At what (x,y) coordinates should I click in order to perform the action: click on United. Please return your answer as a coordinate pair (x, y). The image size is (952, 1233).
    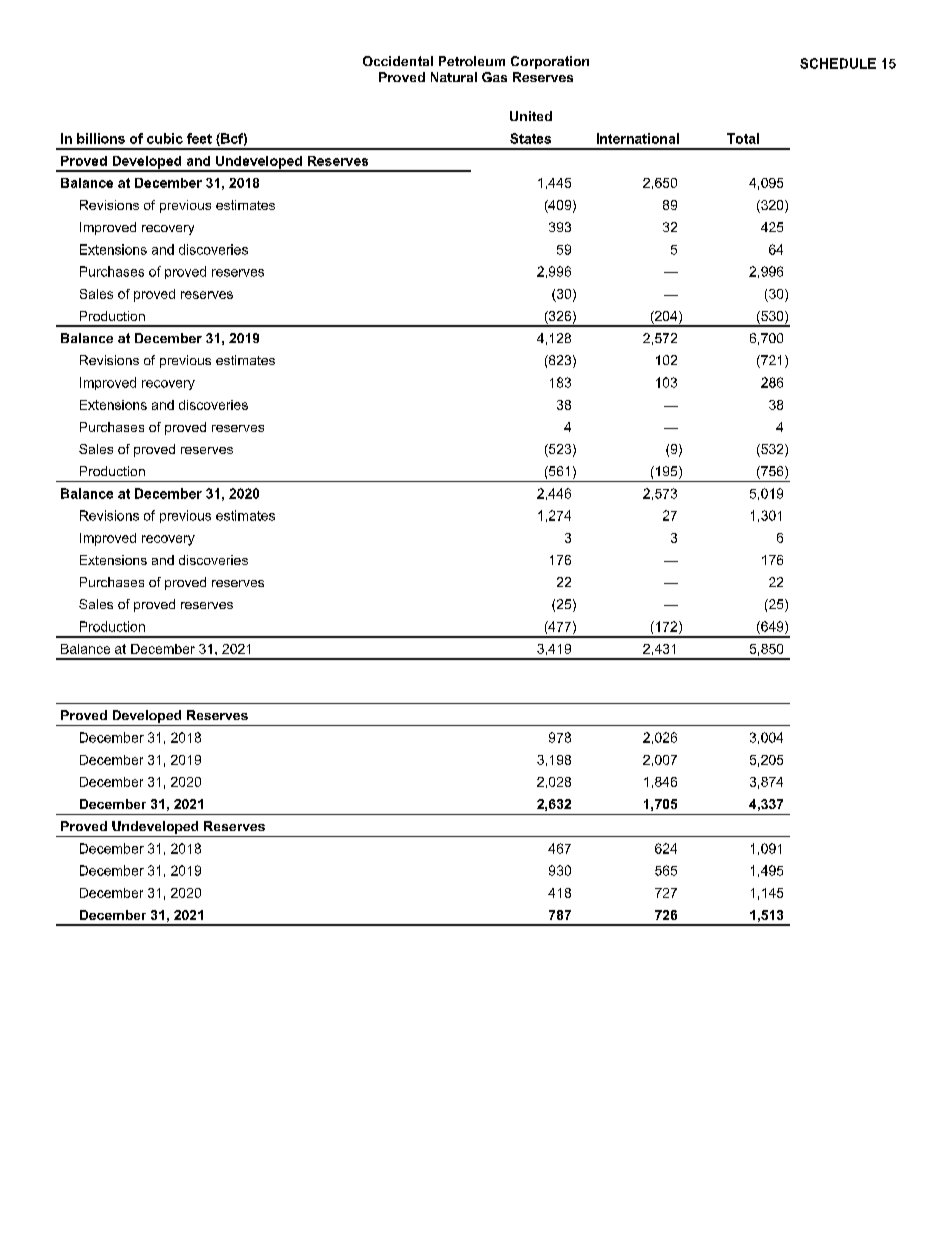
    Looking at the image, I should click on (531, 116).
